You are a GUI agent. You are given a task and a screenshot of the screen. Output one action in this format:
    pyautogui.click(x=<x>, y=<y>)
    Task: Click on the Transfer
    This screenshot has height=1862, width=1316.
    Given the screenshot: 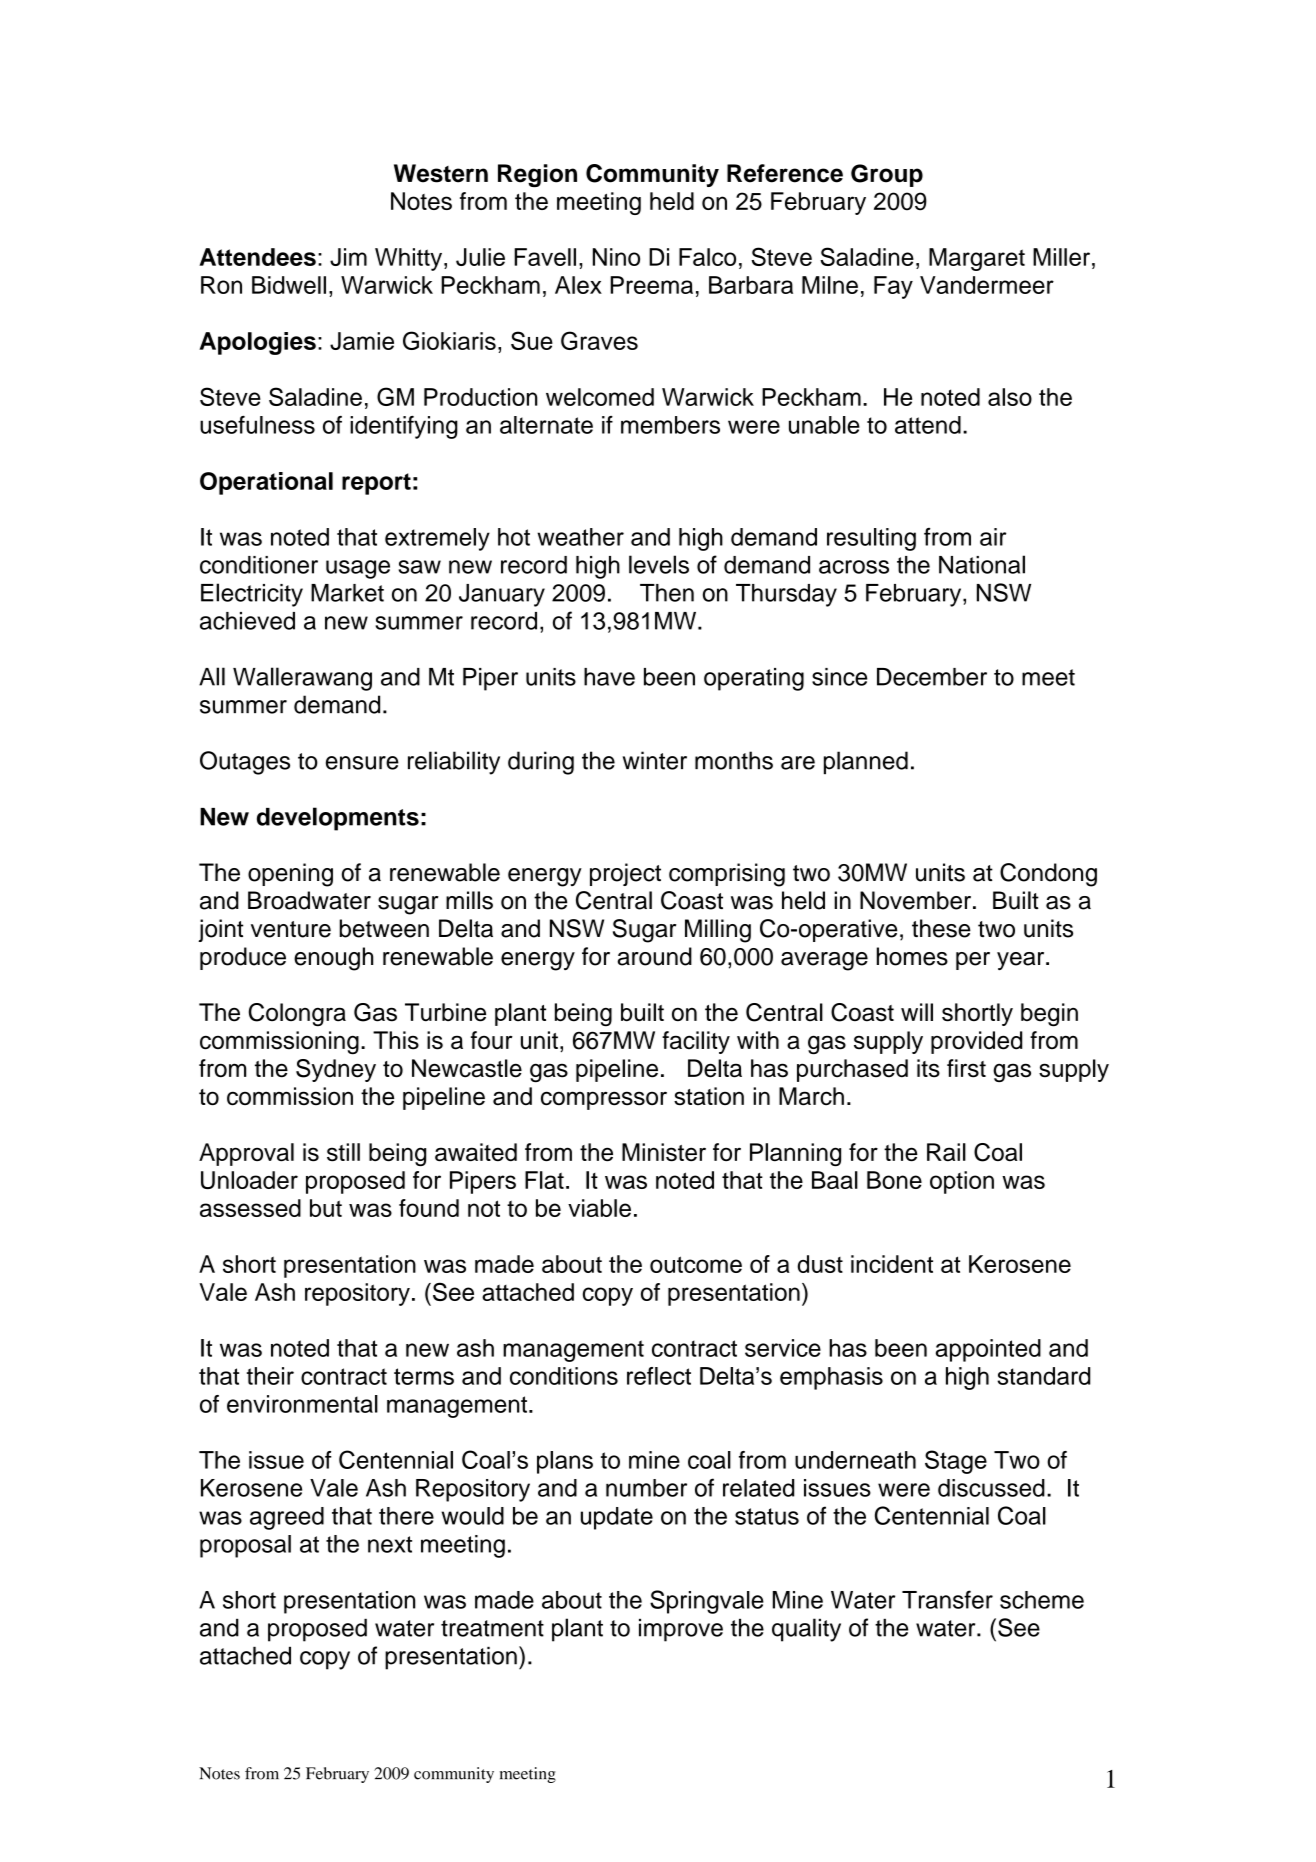 What is the action you would take?
    pyautogui.click(x=947, y=1599)
